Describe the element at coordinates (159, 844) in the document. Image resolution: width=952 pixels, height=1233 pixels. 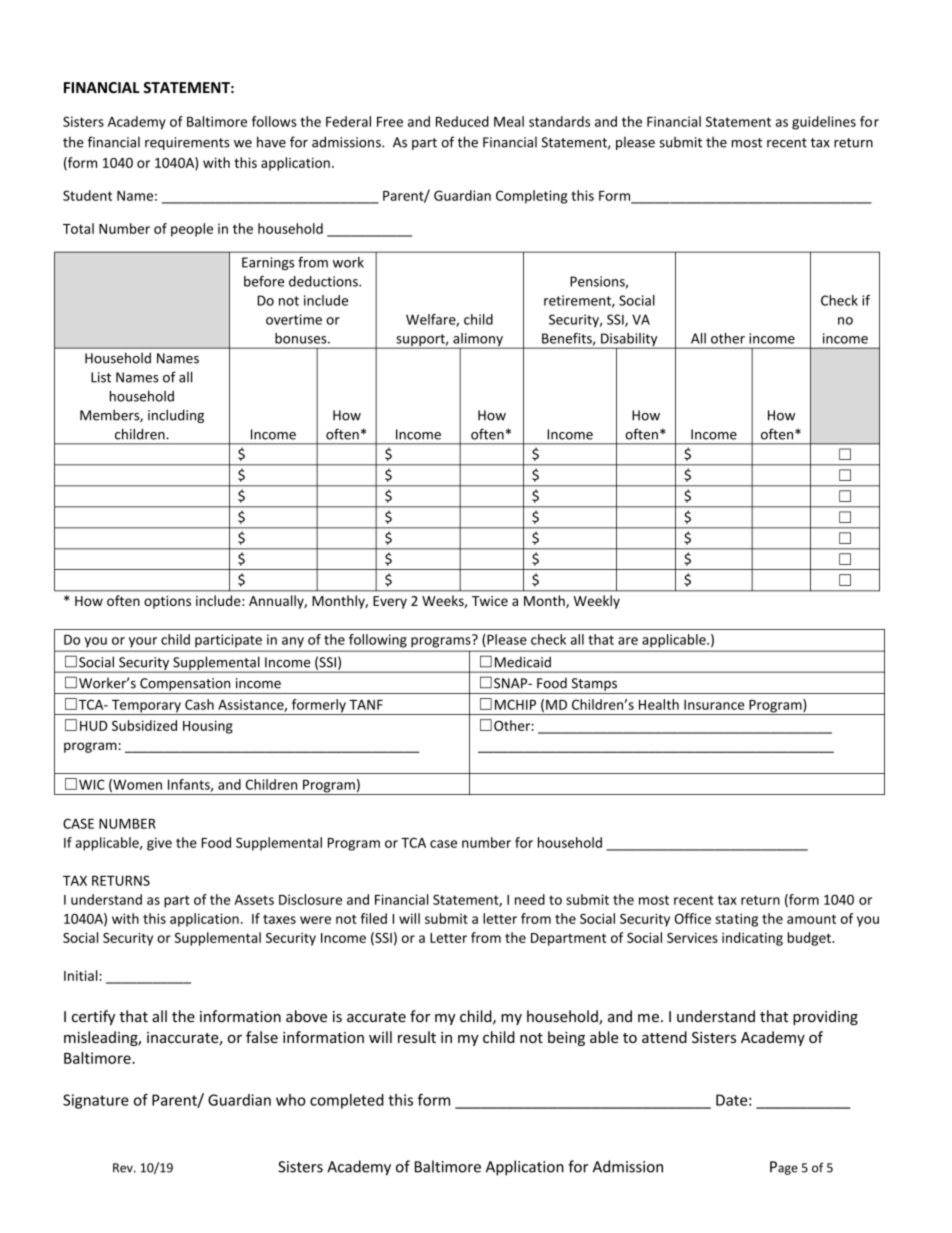
I see `give` at that location.
